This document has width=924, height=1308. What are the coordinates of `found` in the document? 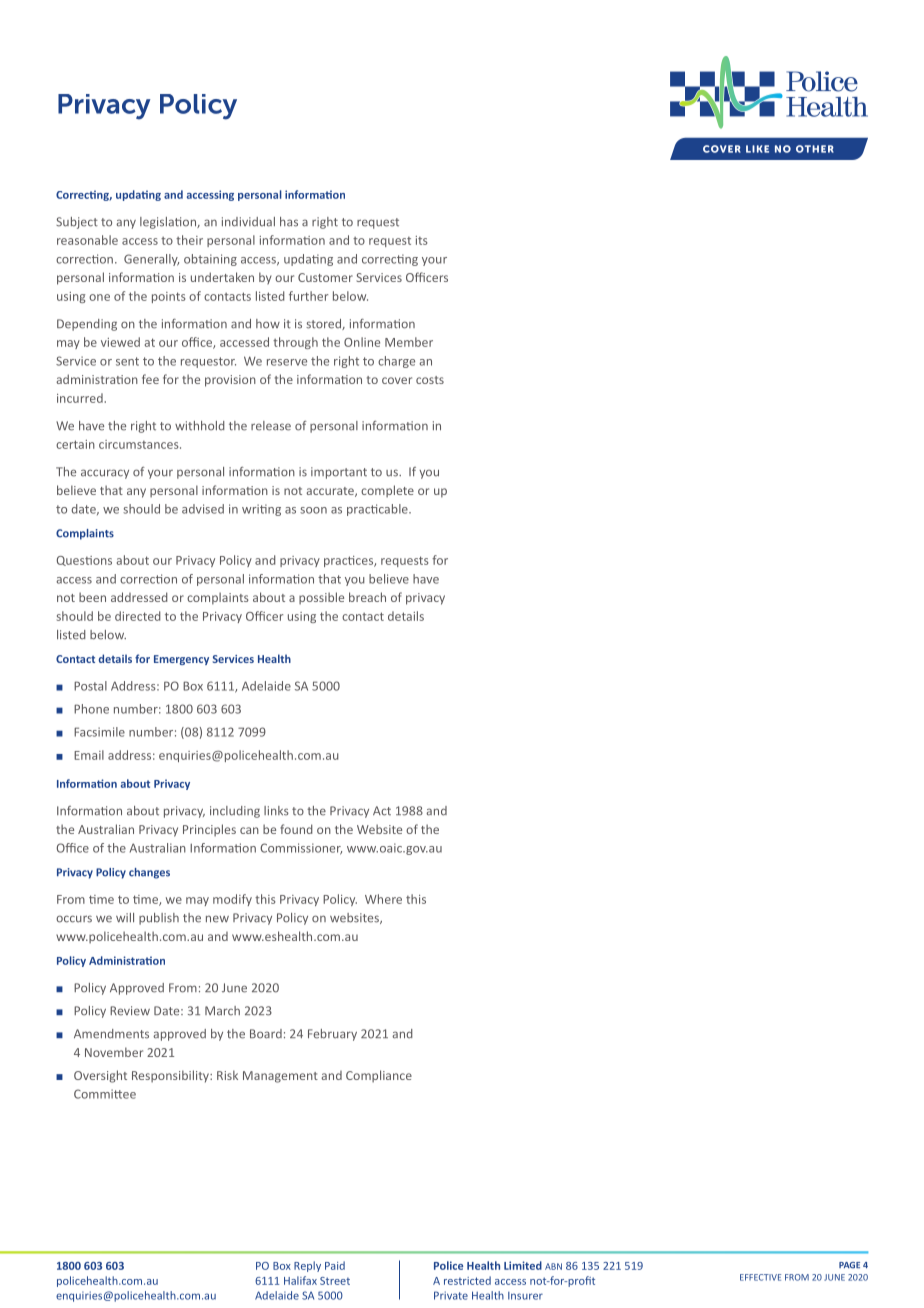 It's located at (296, 829).
